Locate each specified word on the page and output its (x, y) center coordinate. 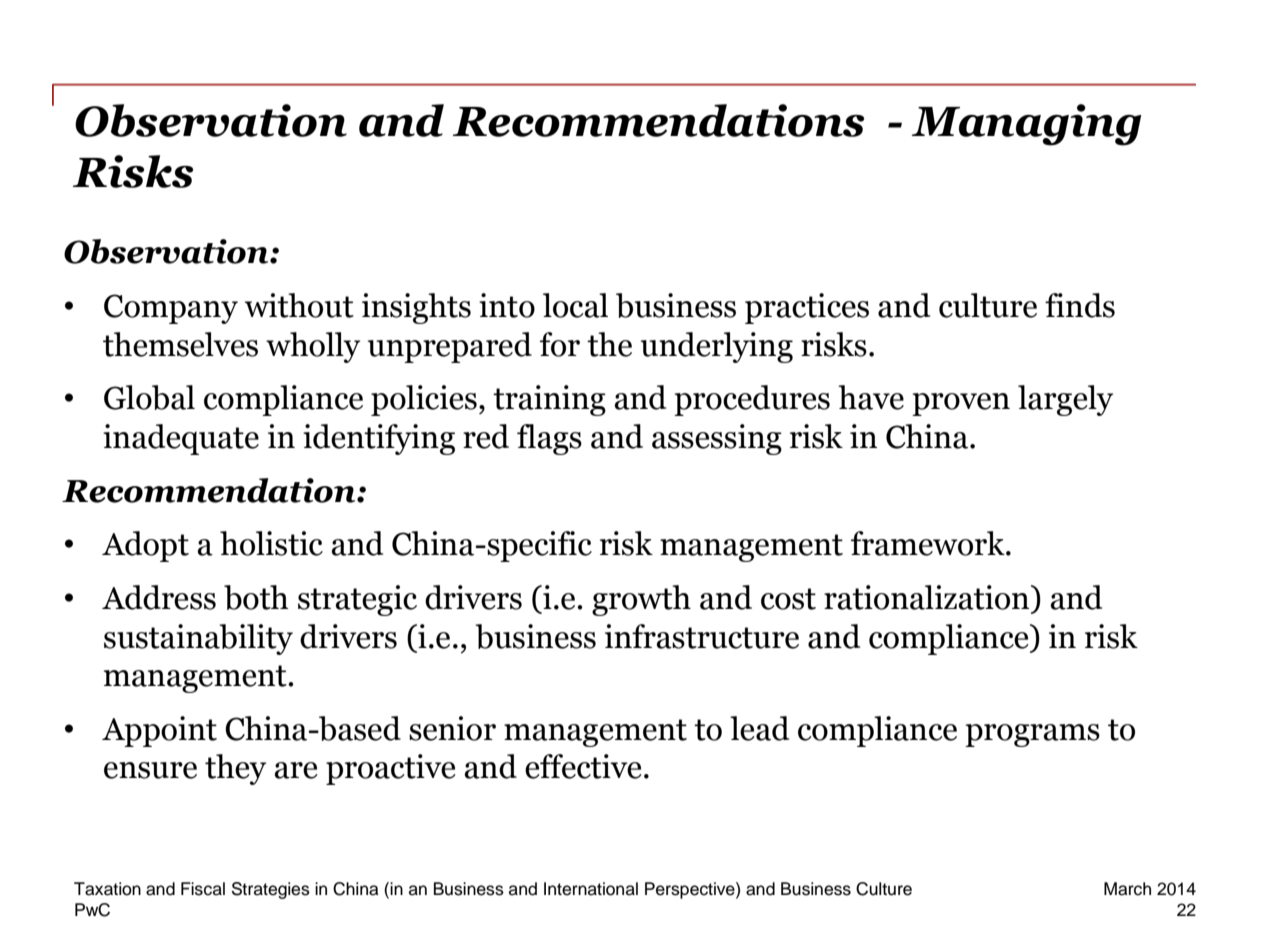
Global (149, 397)
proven (961, 404)
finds (1080, 305)
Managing (1026, 125)
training (549, 400)
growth (641, 600)
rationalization (928, 597)
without (299, 305)
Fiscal (203, 889)
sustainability (198, 639)
